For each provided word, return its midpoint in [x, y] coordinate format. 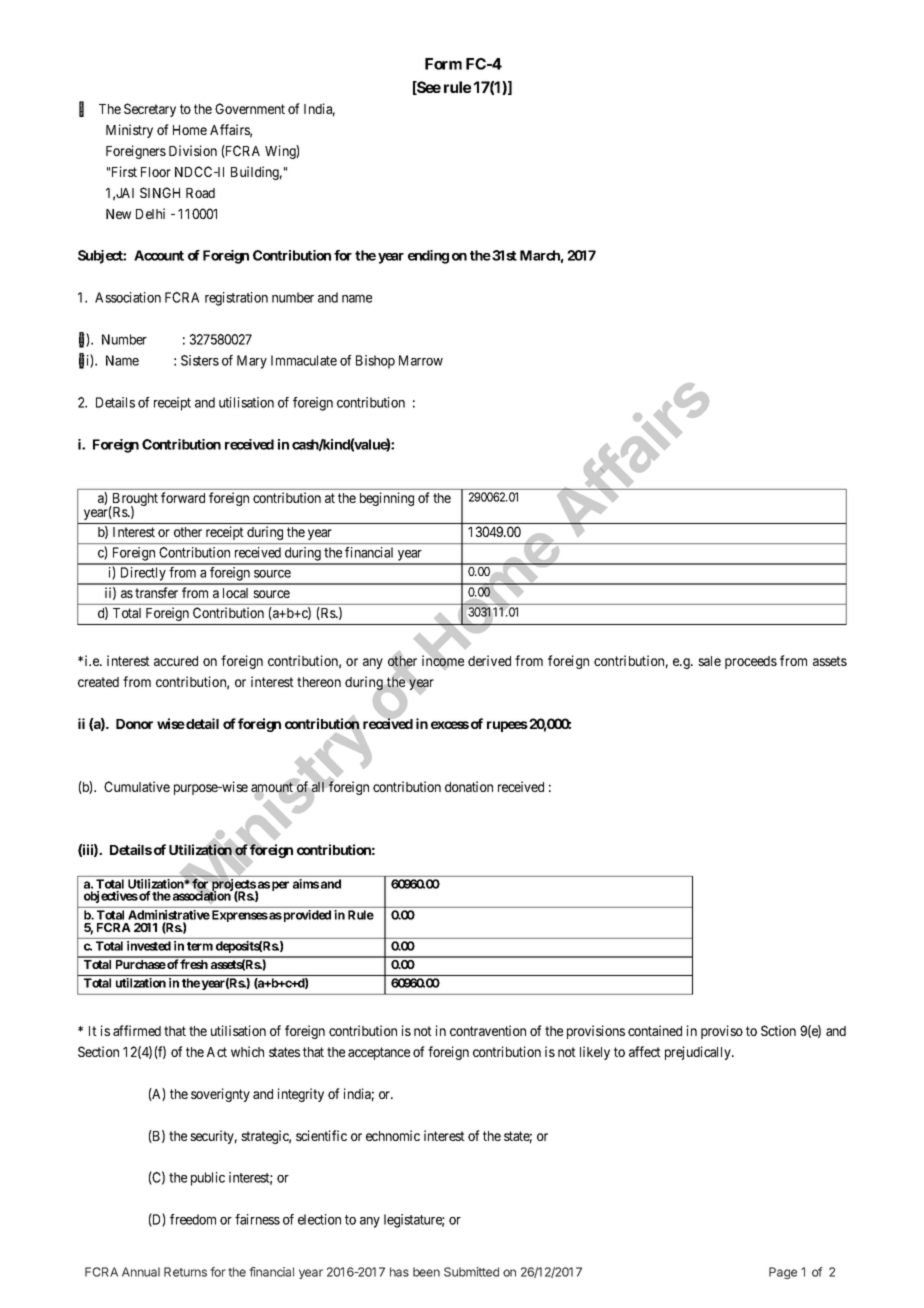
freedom [193, 1219]
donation [469, 786]
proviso [722, 1032]
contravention [488, 1030]
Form [443, 64]
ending [428, 257]
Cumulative [137, 786]
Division [193, 150]
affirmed [137, 1030]
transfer [156, 592]
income [443, 661]
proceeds [751, 662]
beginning [387, 499]
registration [236, 299]
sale [709, 661]
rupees [507, 726]
